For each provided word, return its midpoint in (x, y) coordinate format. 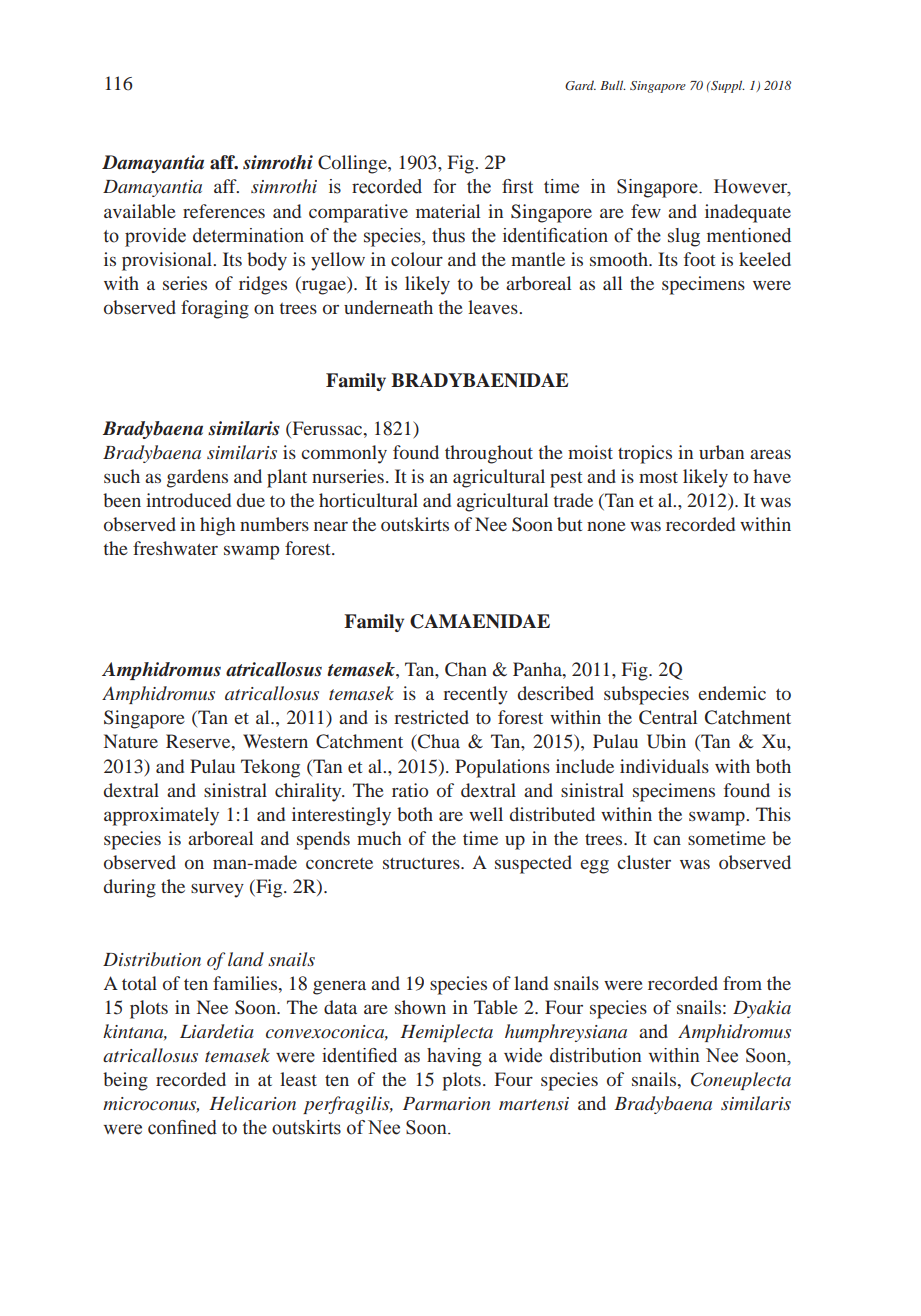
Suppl (727, 86)
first (517, 186)
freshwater (175, 548)
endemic (732, 693)
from (742, 983)
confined (182, 1127)
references (224, 211)
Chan (466, 669)
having (454, 1057)
